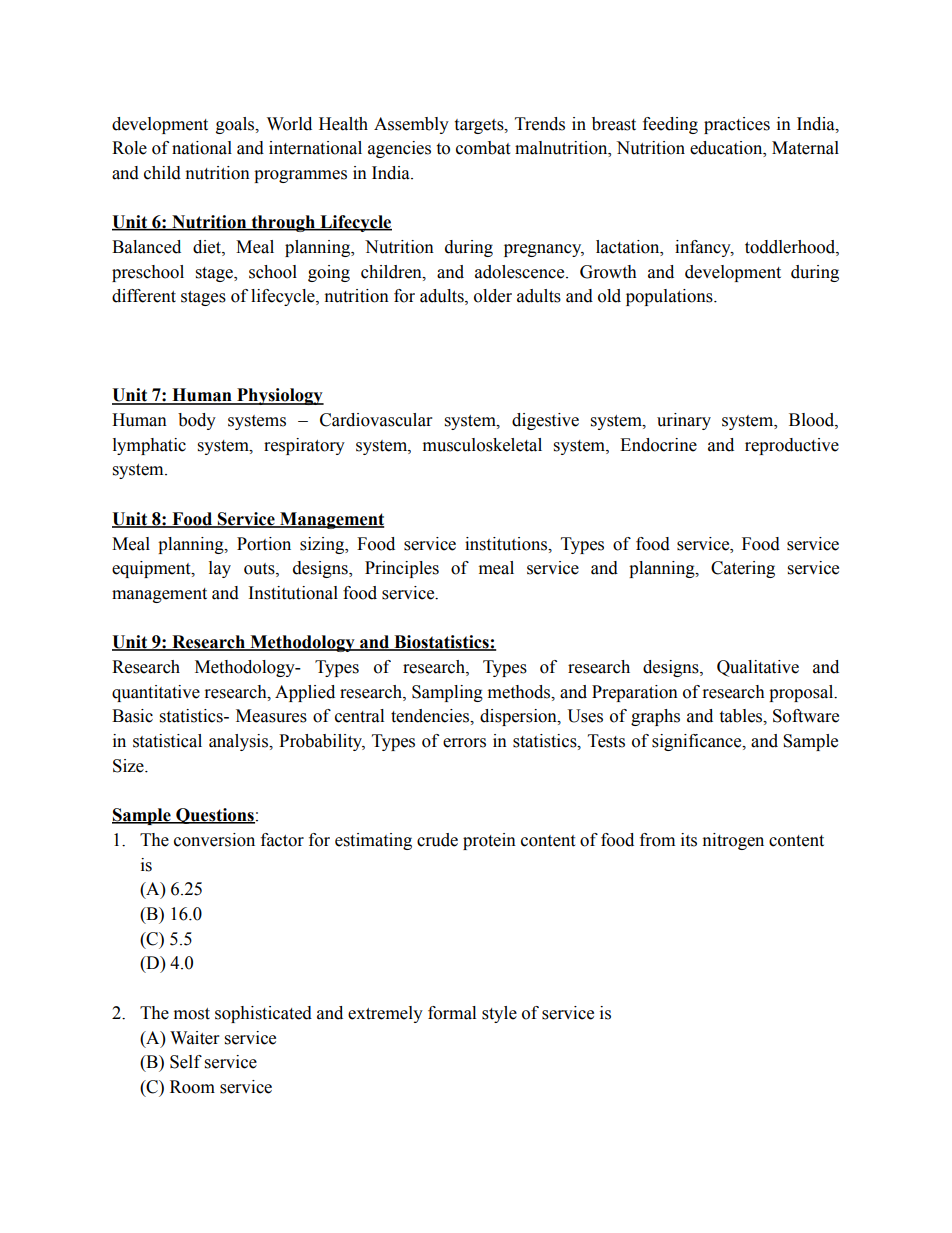 This page has width=952, height=1233. I want to click on significance, so click(698, 742).
